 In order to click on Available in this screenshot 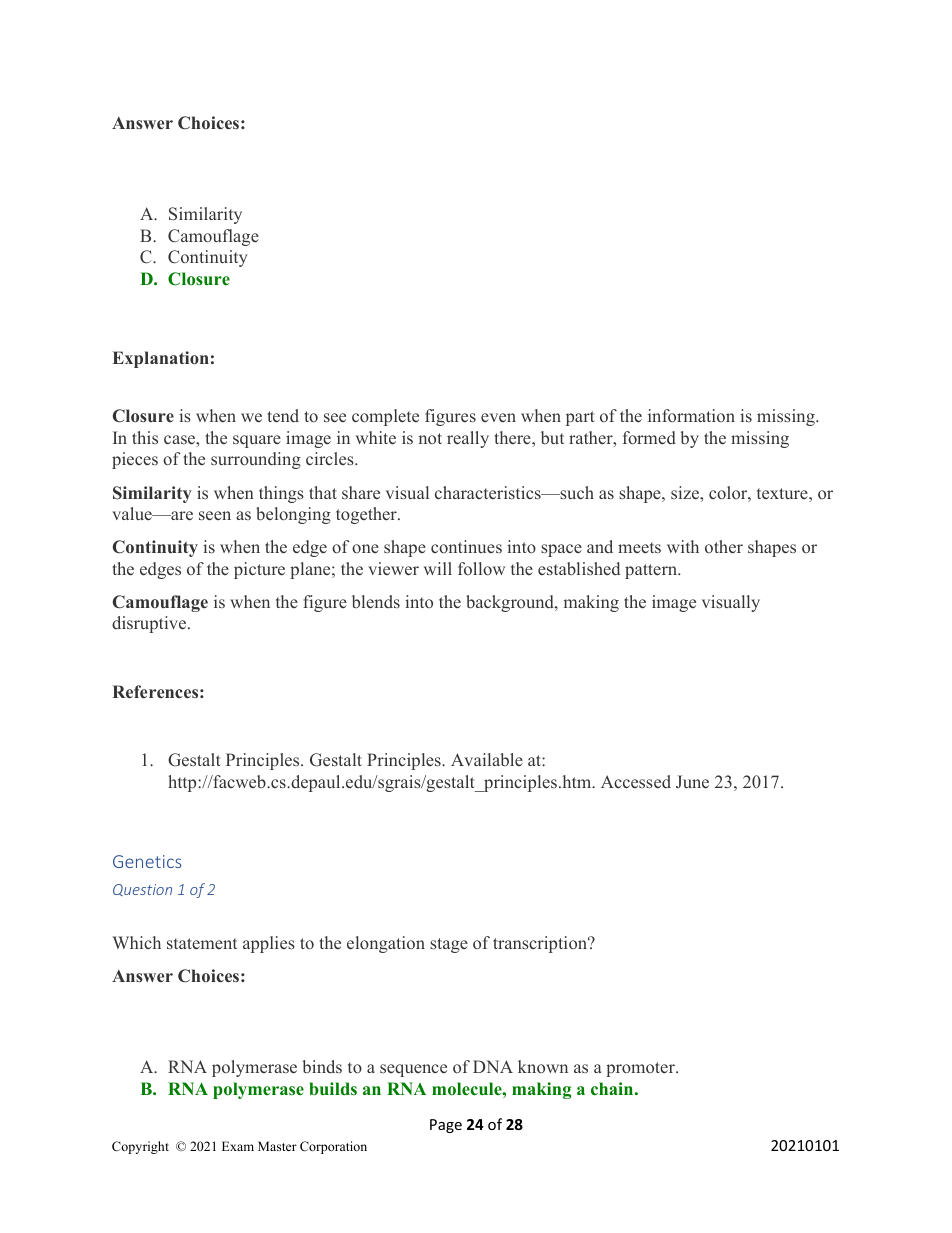, I will do `click(487, 760)`.
